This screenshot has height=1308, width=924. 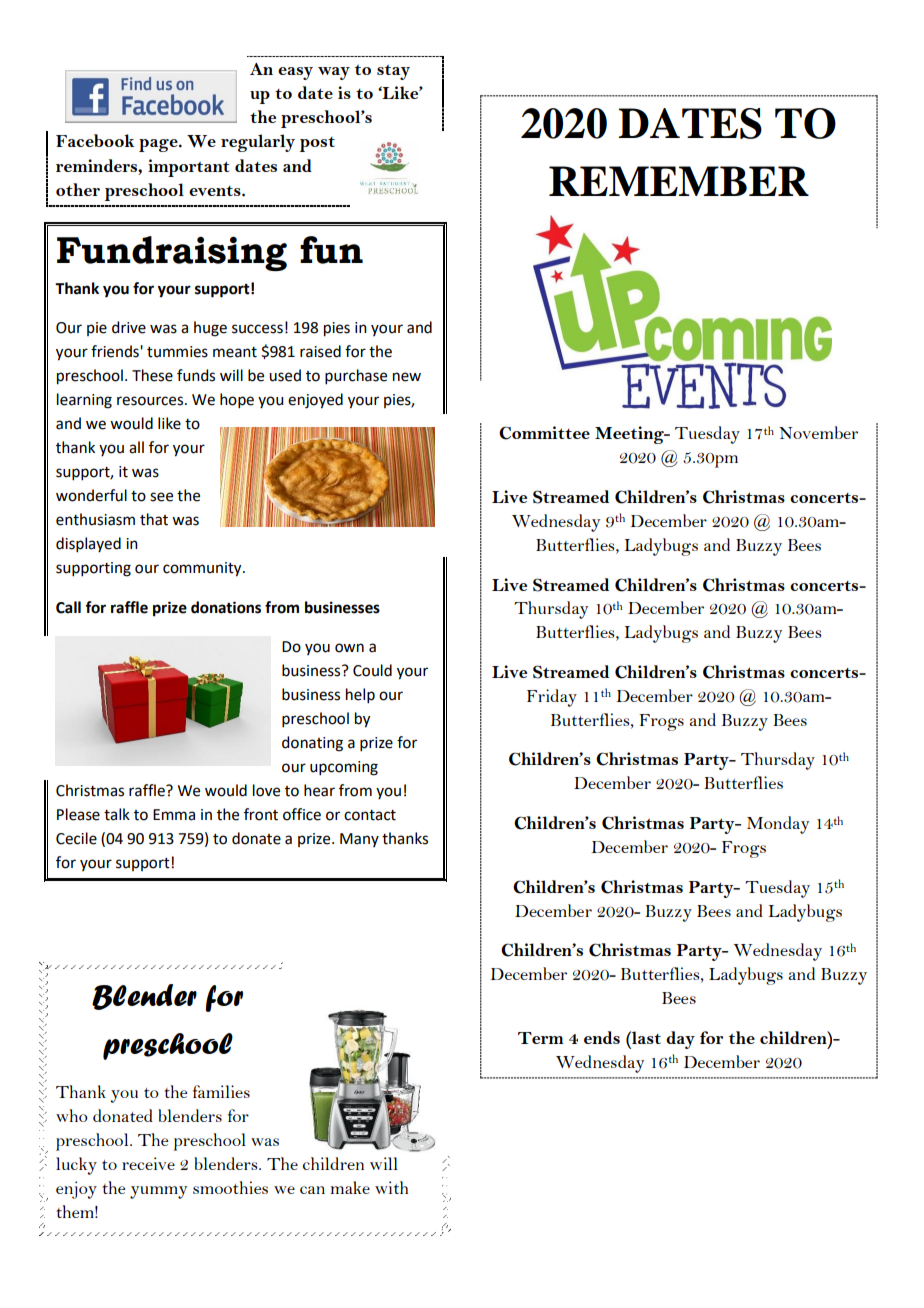 What do you see at coordinates (76, 838) in the screenshot?
I see `Cecile` at bounding box center [76, 838].
